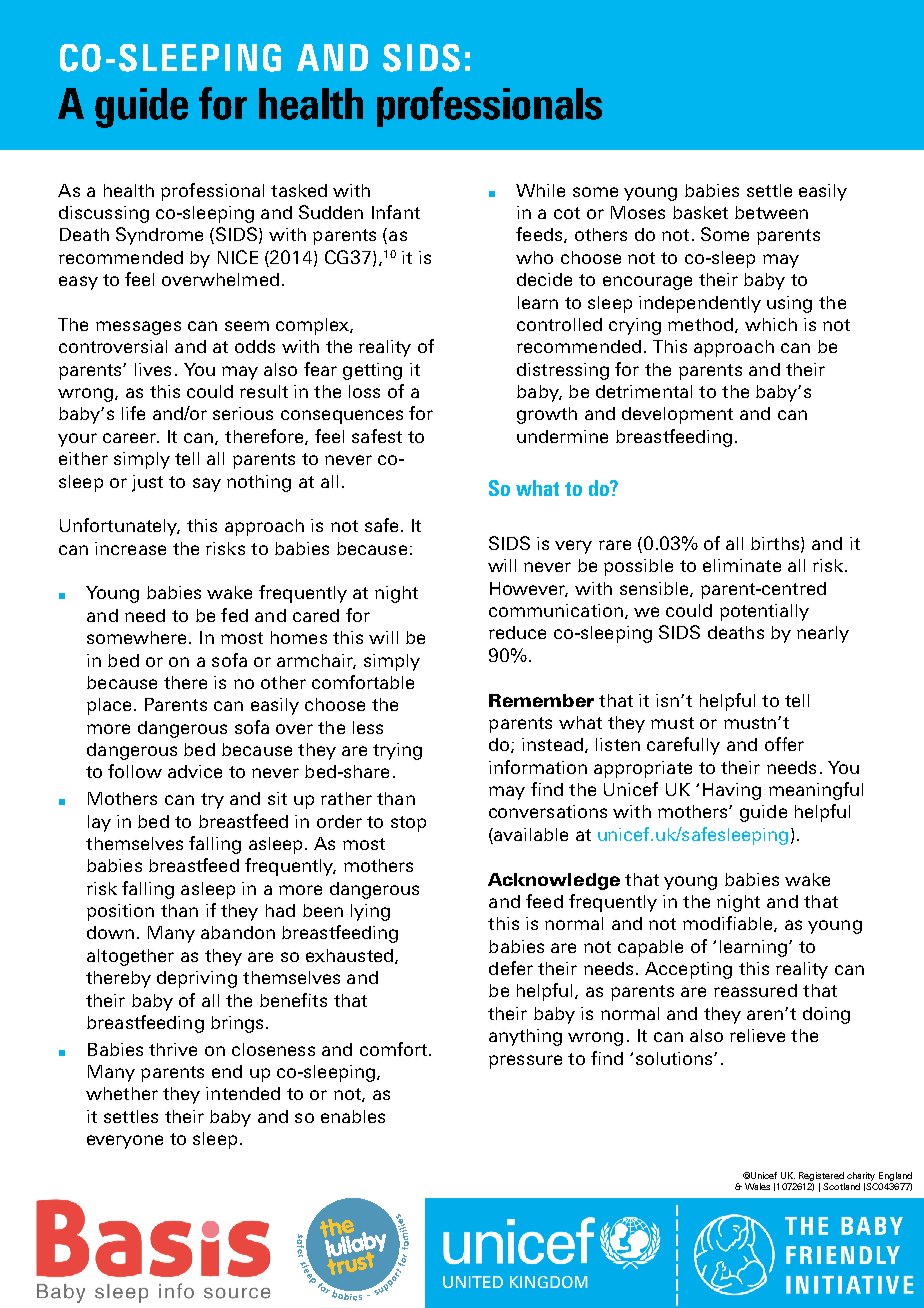 This document has height=1308, width=924. Describe the element at coordinates (530, 834) in the document. I see `available` at that location.
